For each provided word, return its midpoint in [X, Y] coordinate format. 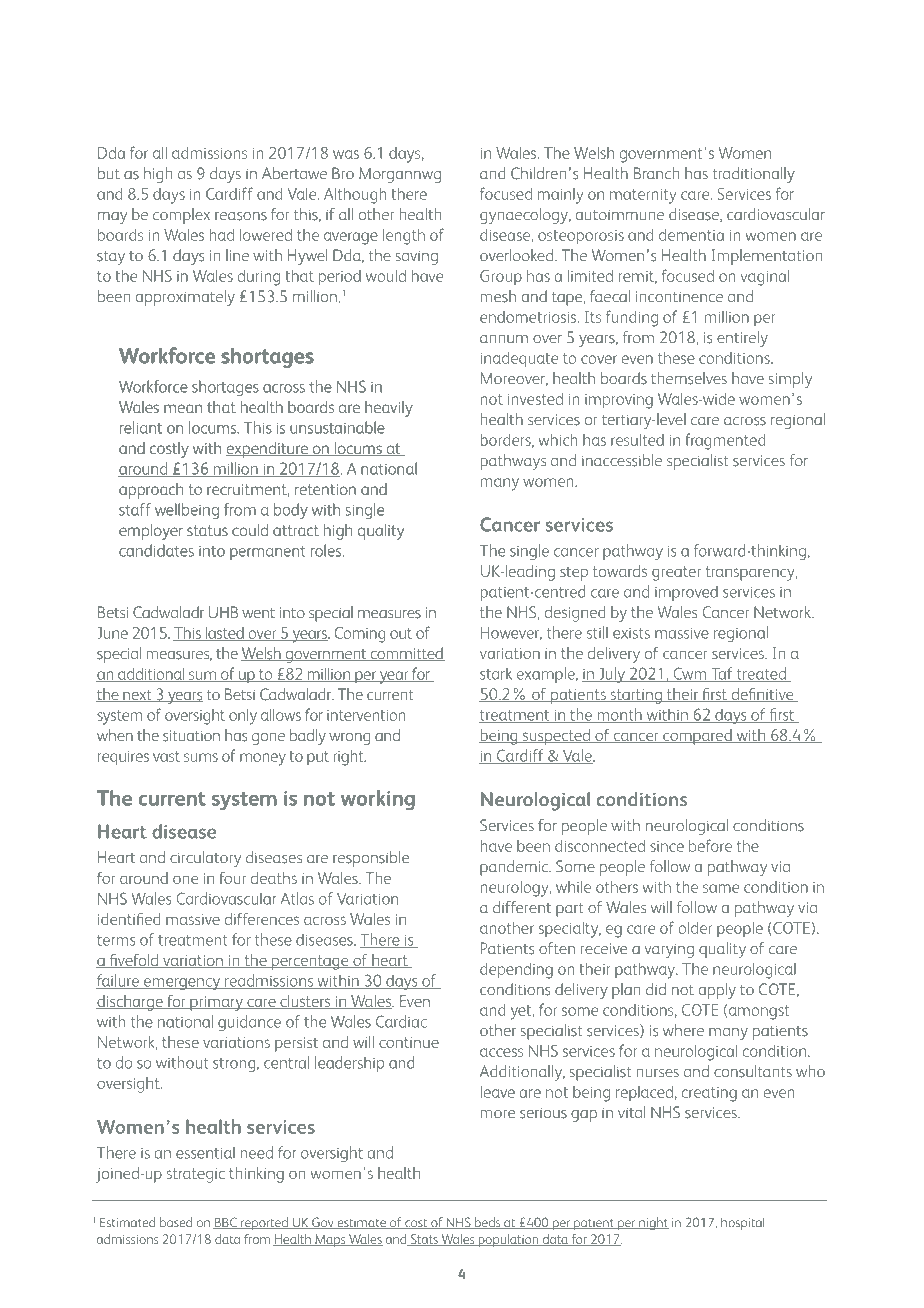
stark [496, 673]
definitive [762, 695]
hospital [743, 1223]
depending [516, 971]
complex [181, 216]
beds [487, 1223]
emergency [182, 984]
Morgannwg [400, 175]
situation [191, 736]
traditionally [753, 175]
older [695, 927]
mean [183, 408]
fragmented [725, 441]
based [176, 1222]
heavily [388, 409]
